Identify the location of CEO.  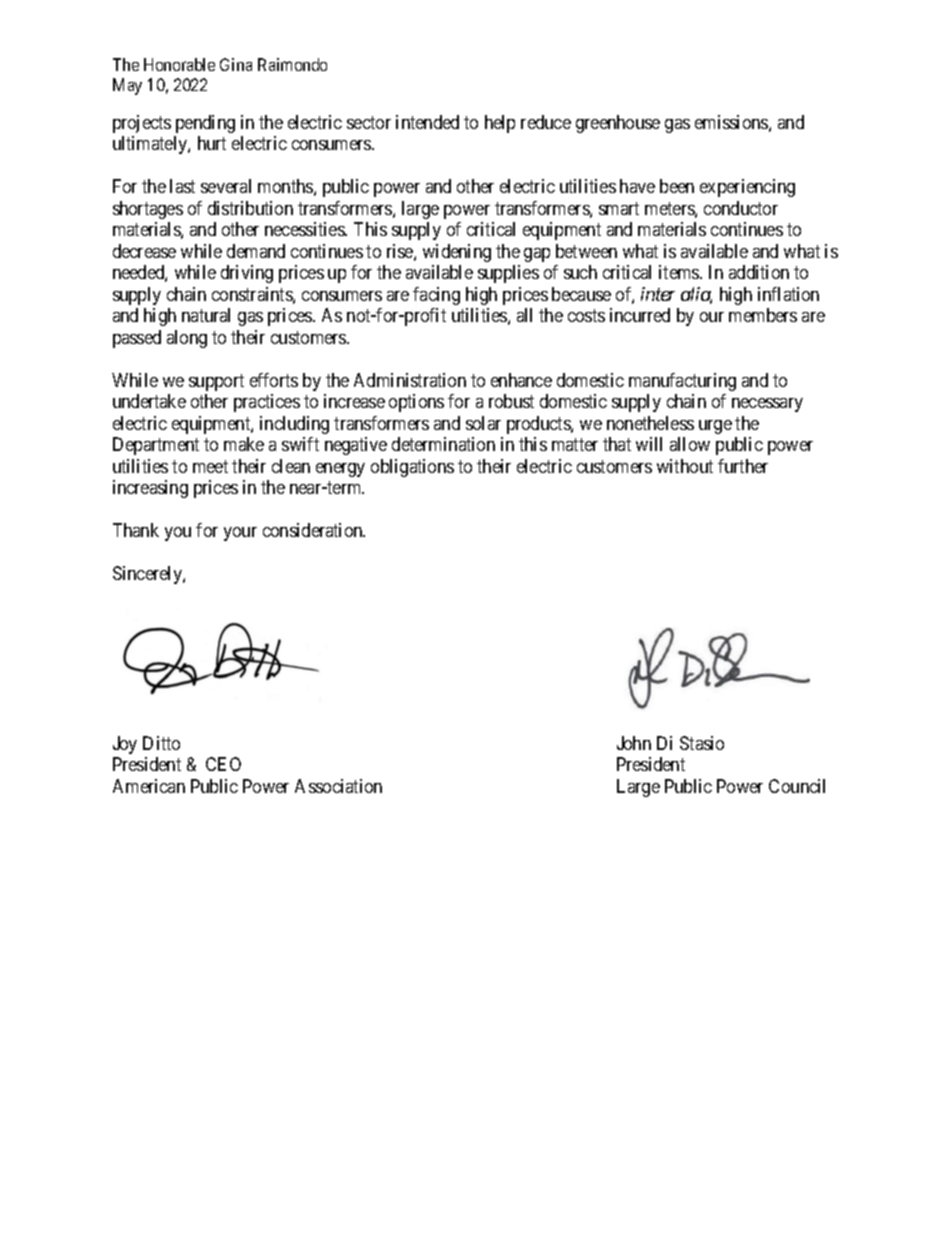
(223, 764).
